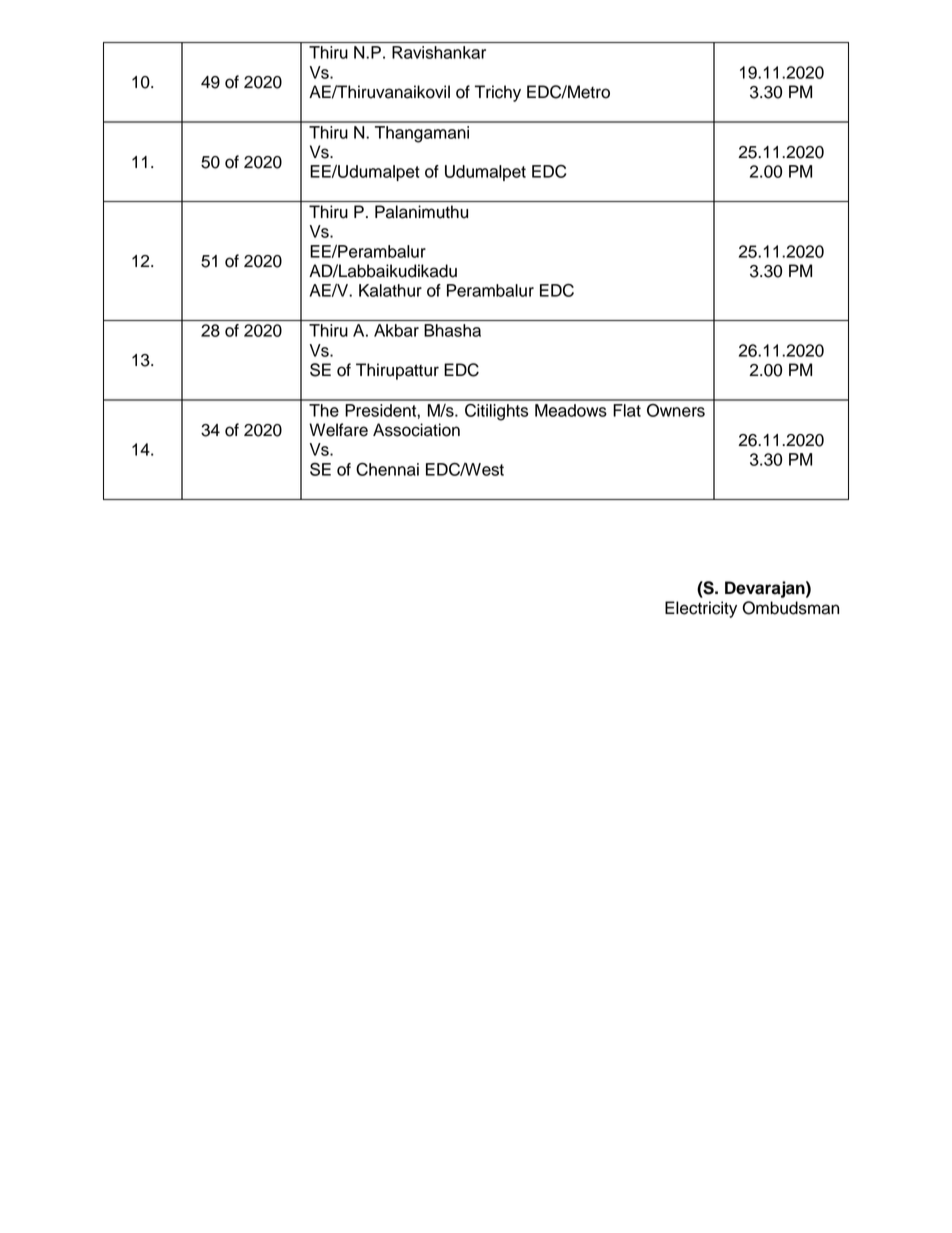  I want to click on Electricity, so click(701, 609).
